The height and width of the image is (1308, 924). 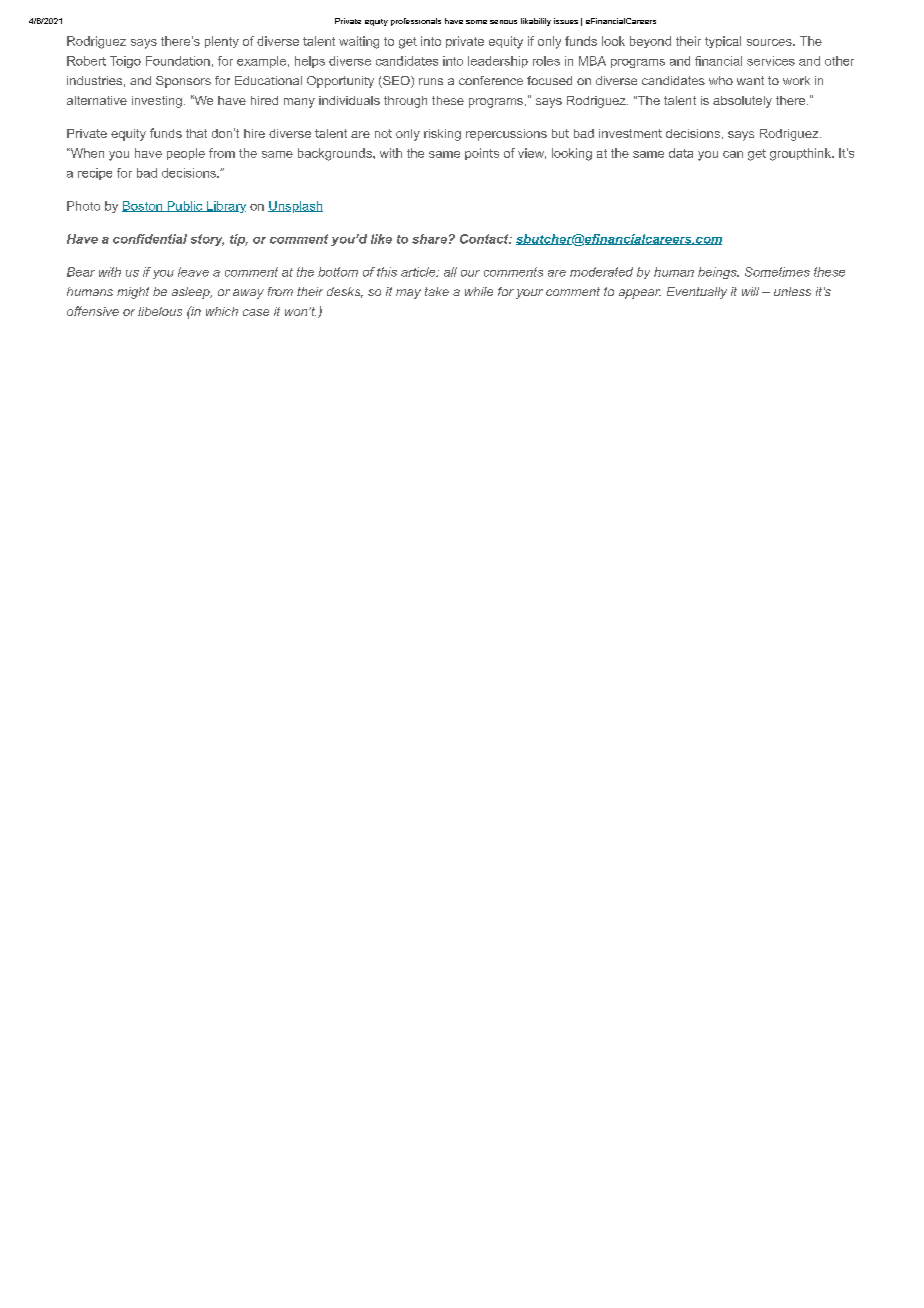 I want to click on Public, so click(x=185, y=206).
